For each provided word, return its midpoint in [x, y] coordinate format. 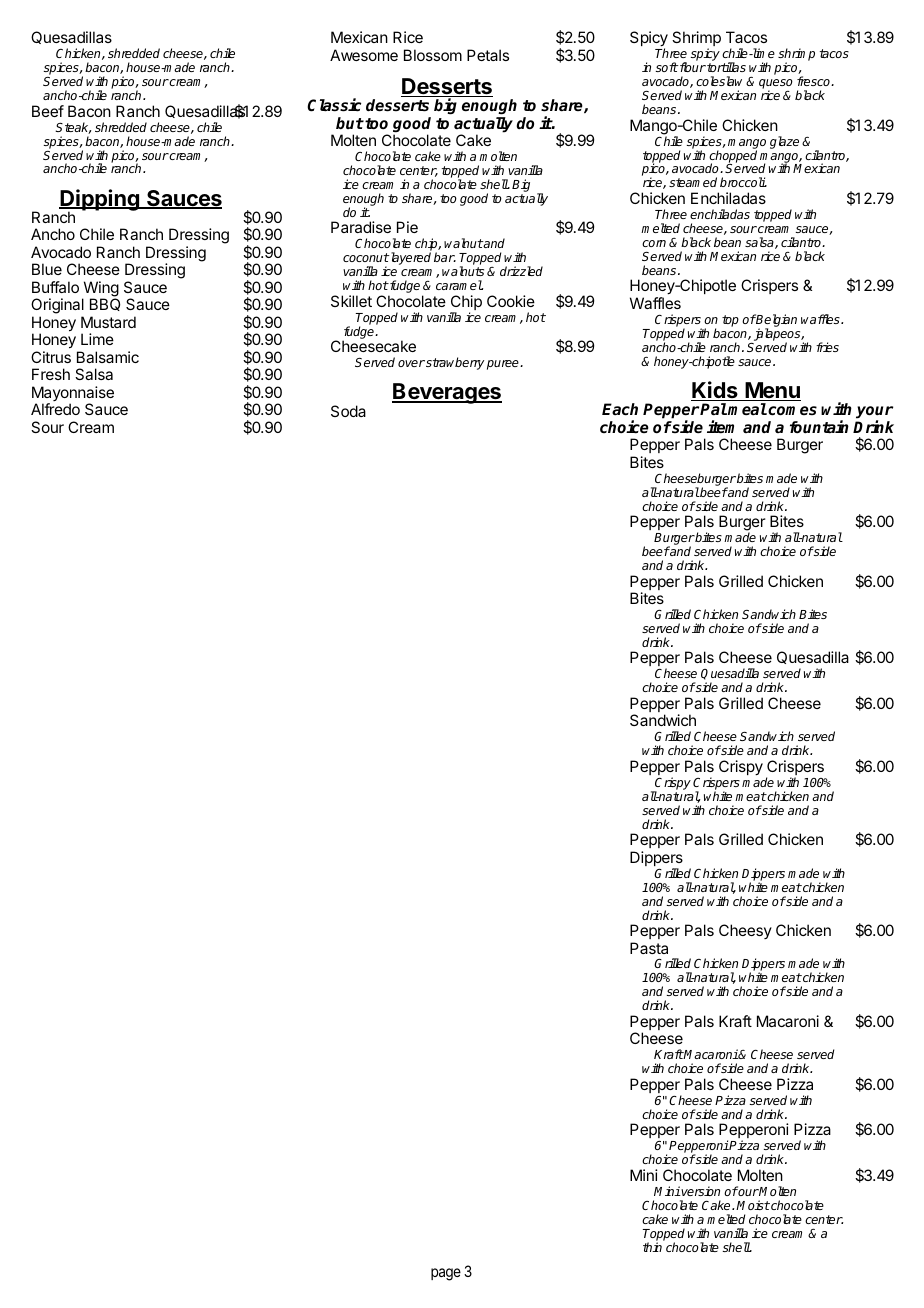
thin [652, 1247]
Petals [488, 55]
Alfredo [55, 409]
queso [776, 85]
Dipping [100, 201]
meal [747, 409]
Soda [348, 411]
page [446, 1274]
